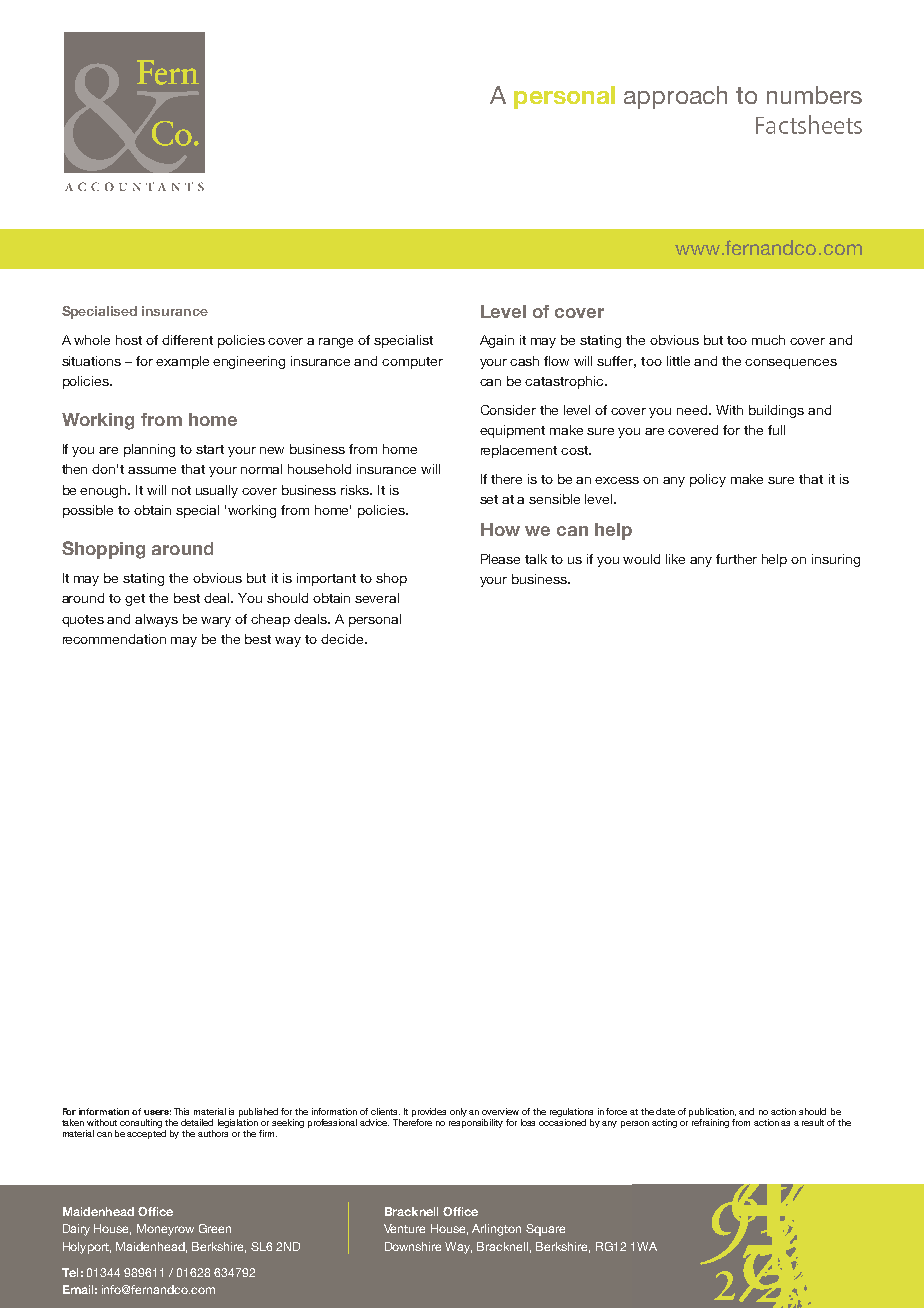  I want to click on approach, so click(675, 97).
